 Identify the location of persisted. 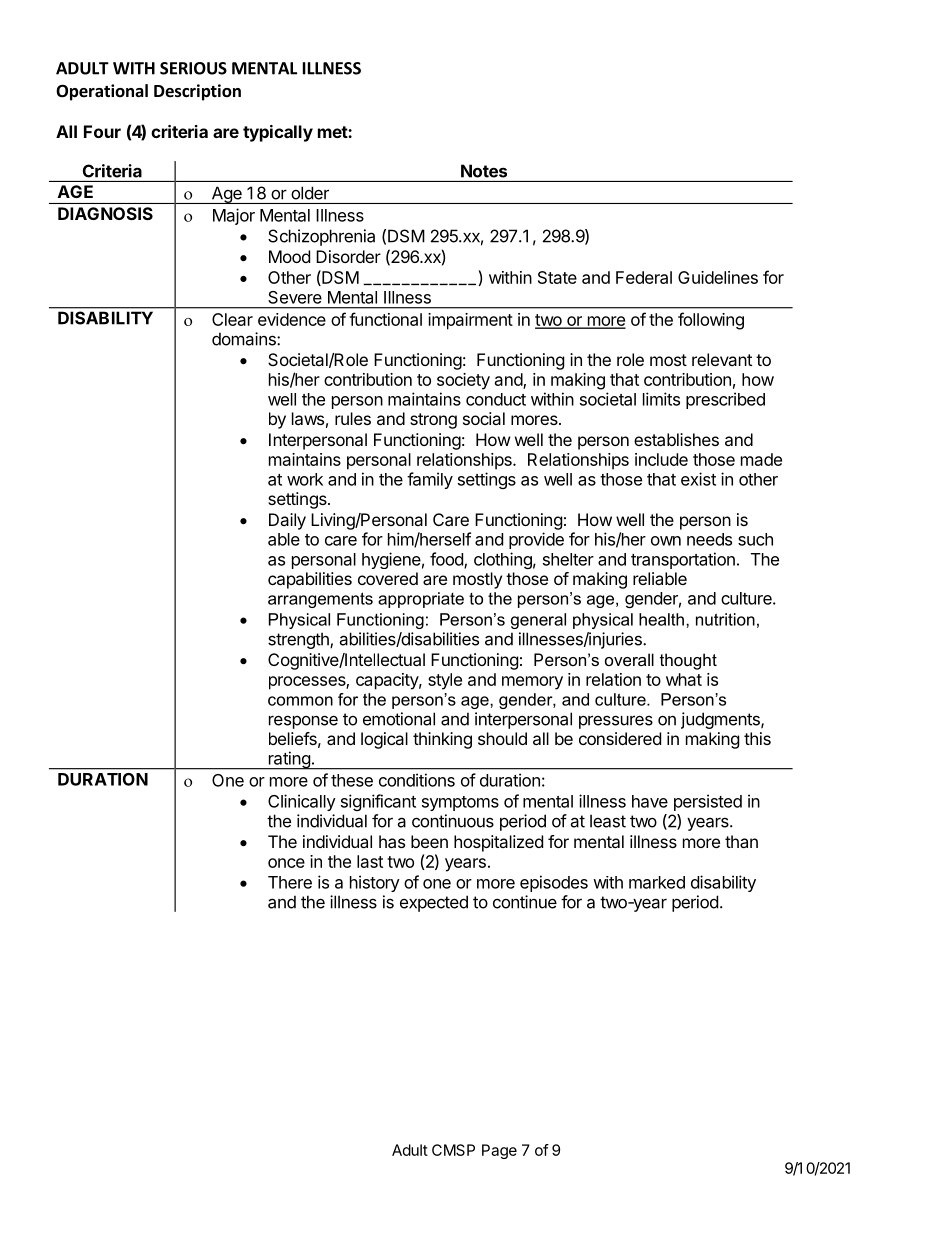
(708, 802).
